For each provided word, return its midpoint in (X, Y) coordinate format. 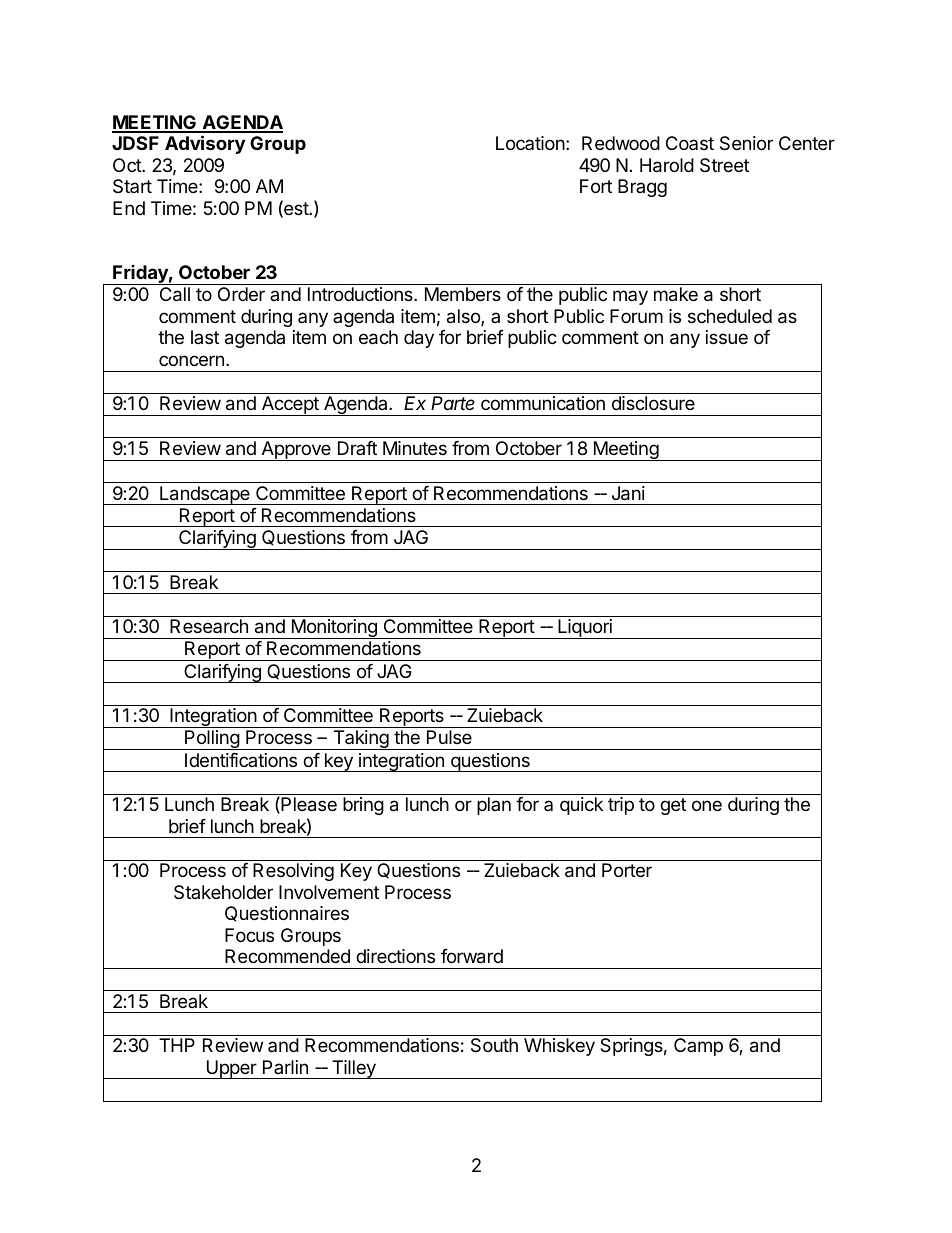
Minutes (415, 448)
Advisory (205, 144)
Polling (212, 740)
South (494, 1045)
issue (727, 337)
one (707, 805)
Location (530, 143)
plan (494, 806)
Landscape (205, 495)
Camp (698, 1047)
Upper (231, 1069)
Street (724, 165)
